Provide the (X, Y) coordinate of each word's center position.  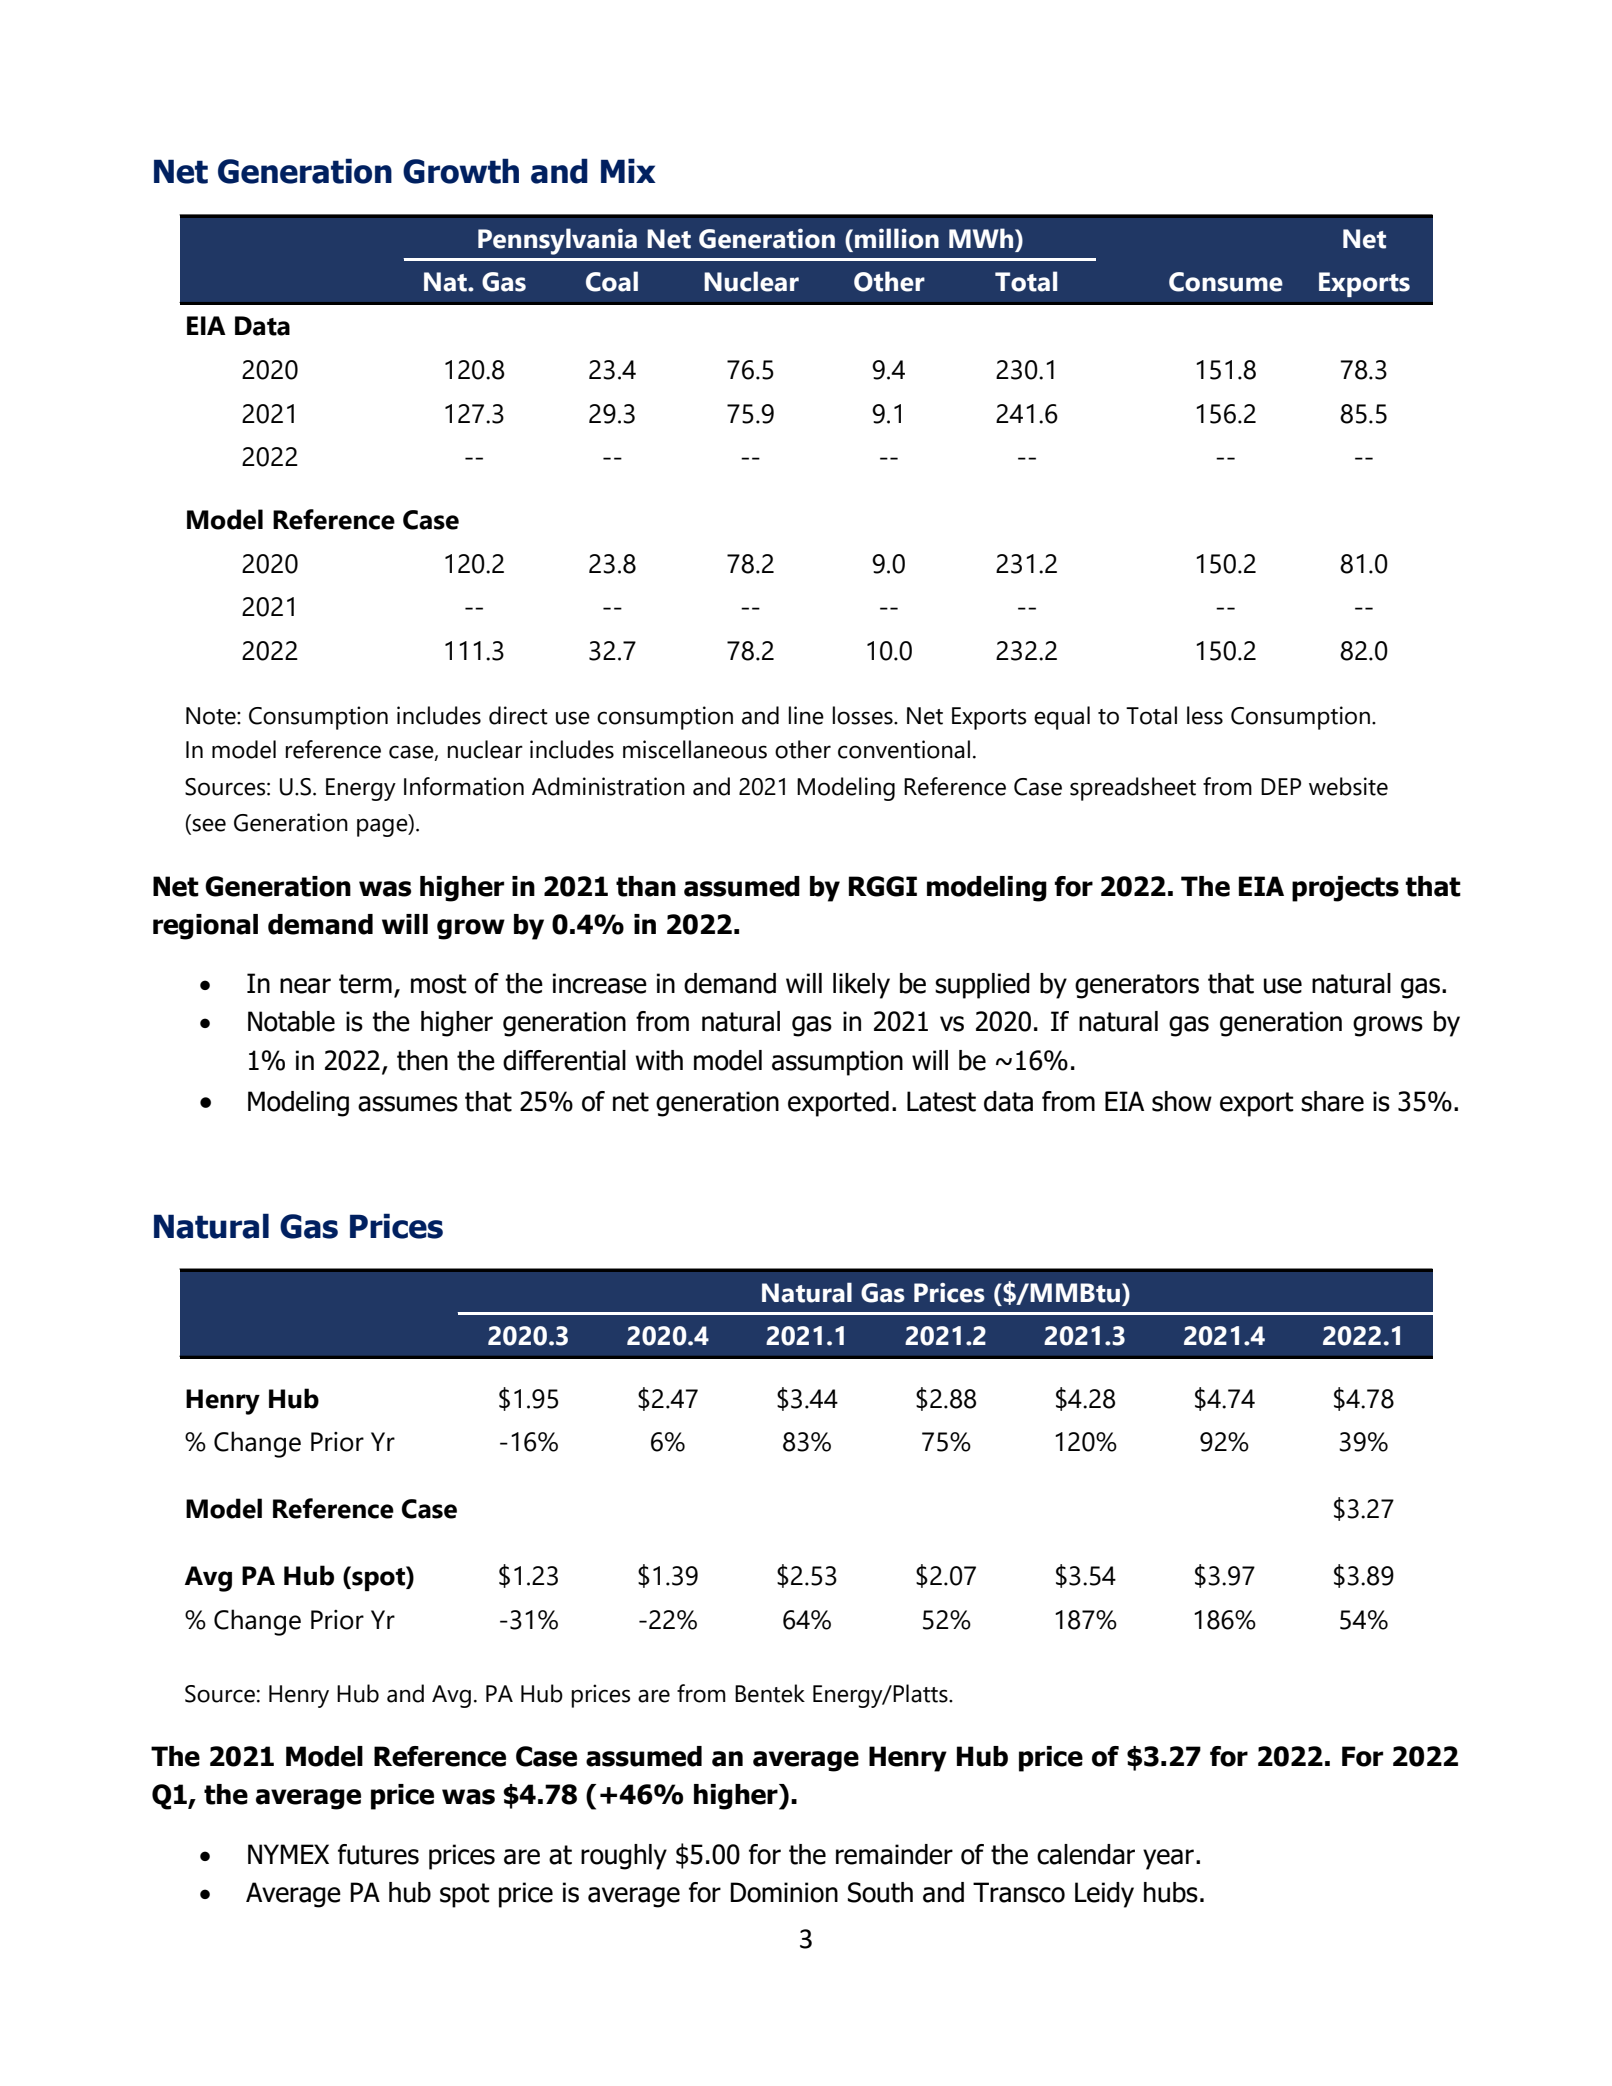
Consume (1226, 282)
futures (378, 1854)
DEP (1281, 786)
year (1168, 1859)
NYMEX (288, 1854)
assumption (837, 1063)
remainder (894, 1854)
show (1182, 1101)
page (383, 827)
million (897, 238)
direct (518, 715)
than (646, 886)
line (806, 715)
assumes (408, 1104)
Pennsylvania (557, 241)
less (1205, 715)
